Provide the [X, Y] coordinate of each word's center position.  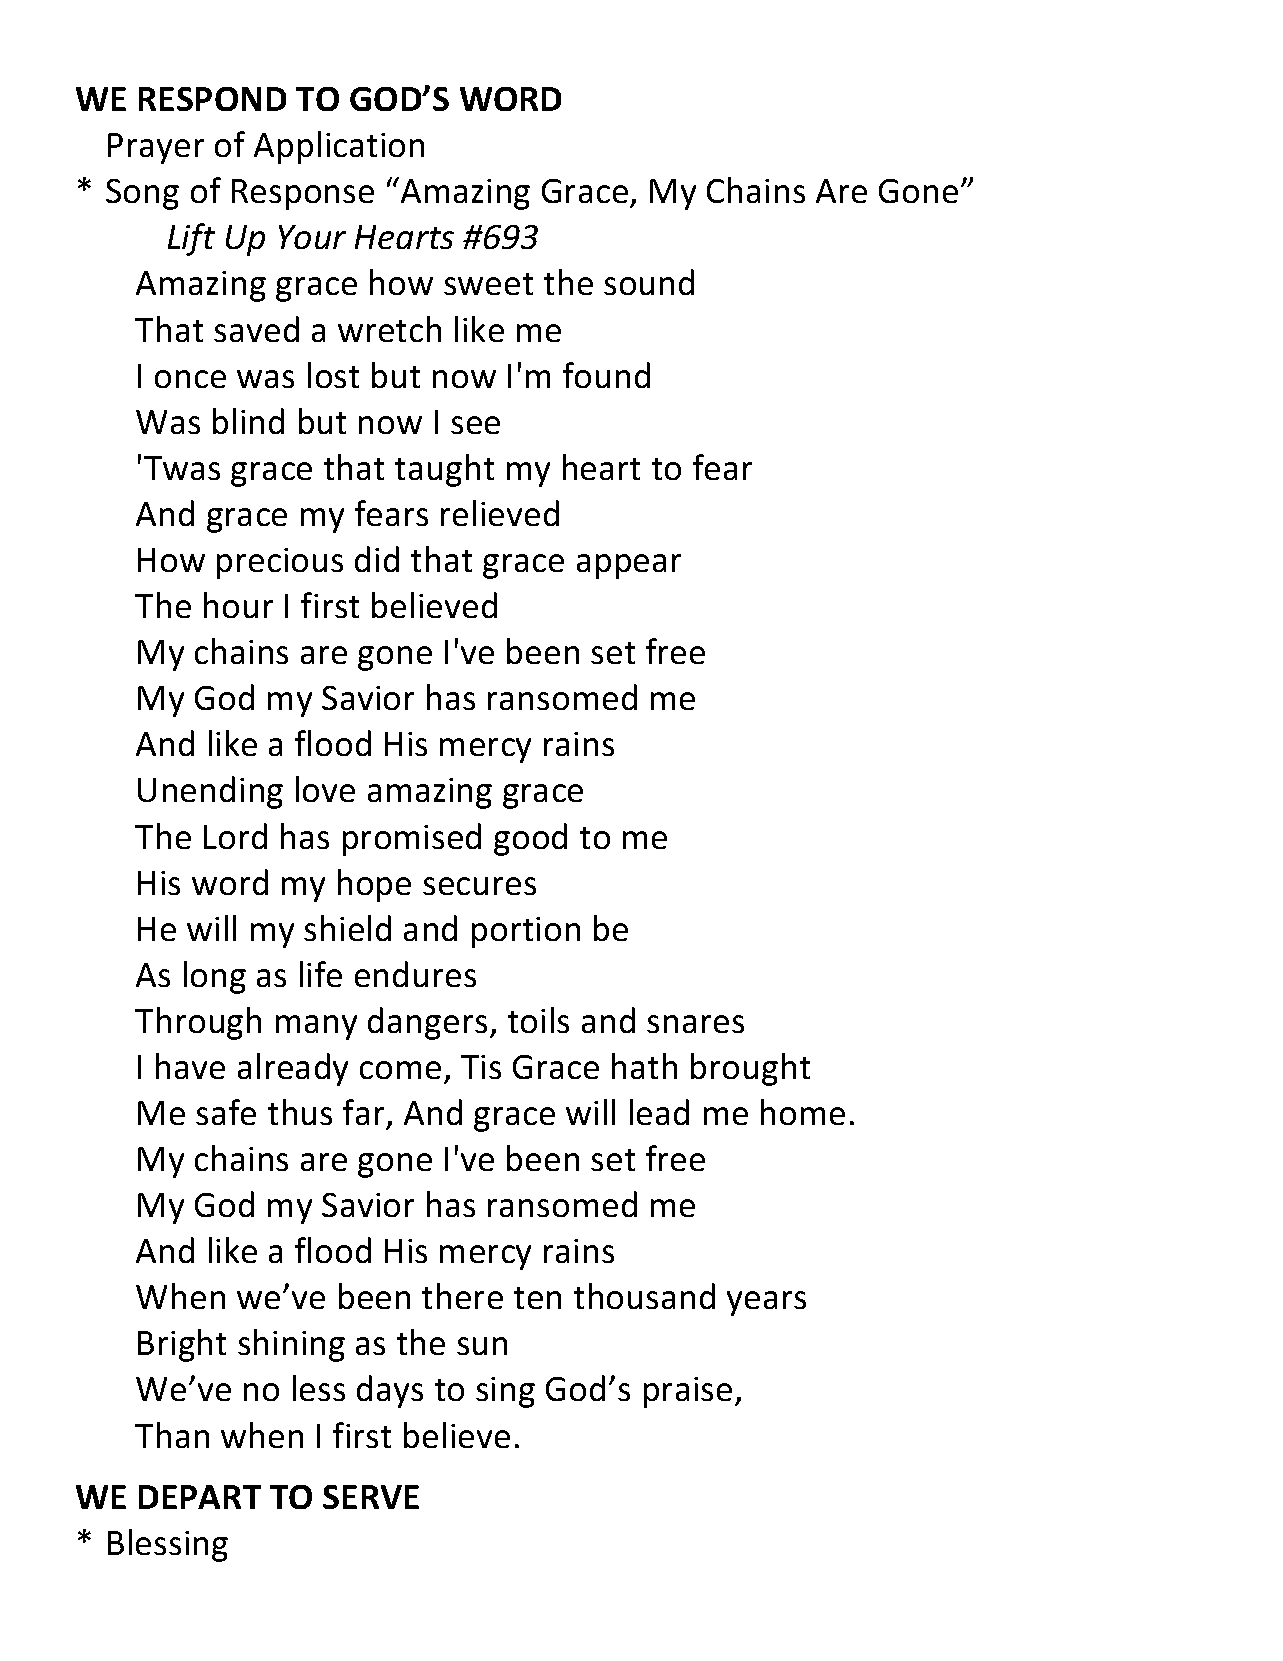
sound [649, 282]
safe [226, 1112]
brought [750, 1069]
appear [629, 566]
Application [339, 147]
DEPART [200, 1497]
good [530, 839]
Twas [182, 468]
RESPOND [212, 99]
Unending [210, 792]
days [390, 1391]
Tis [481, 1067]
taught [444, 470]
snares [695, 1024]
